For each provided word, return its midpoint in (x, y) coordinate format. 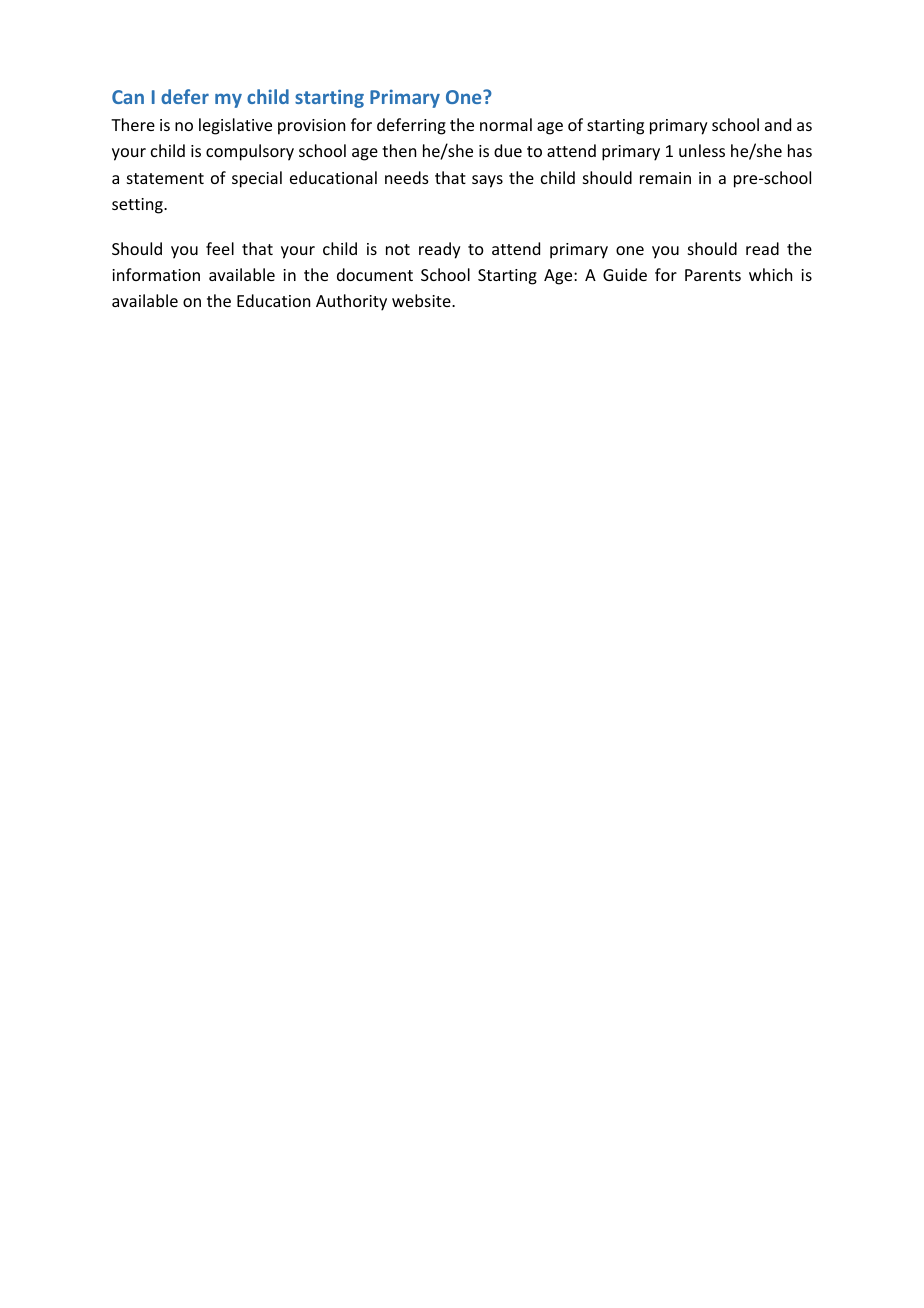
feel (220, 248)
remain (665, 178)
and (778, 124)
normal (506, 124)
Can (128, 97)
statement (165, 178)
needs (407, 177)
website (422, 300)
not (398, 249)
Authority (351, 302)
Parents (713, 275)
